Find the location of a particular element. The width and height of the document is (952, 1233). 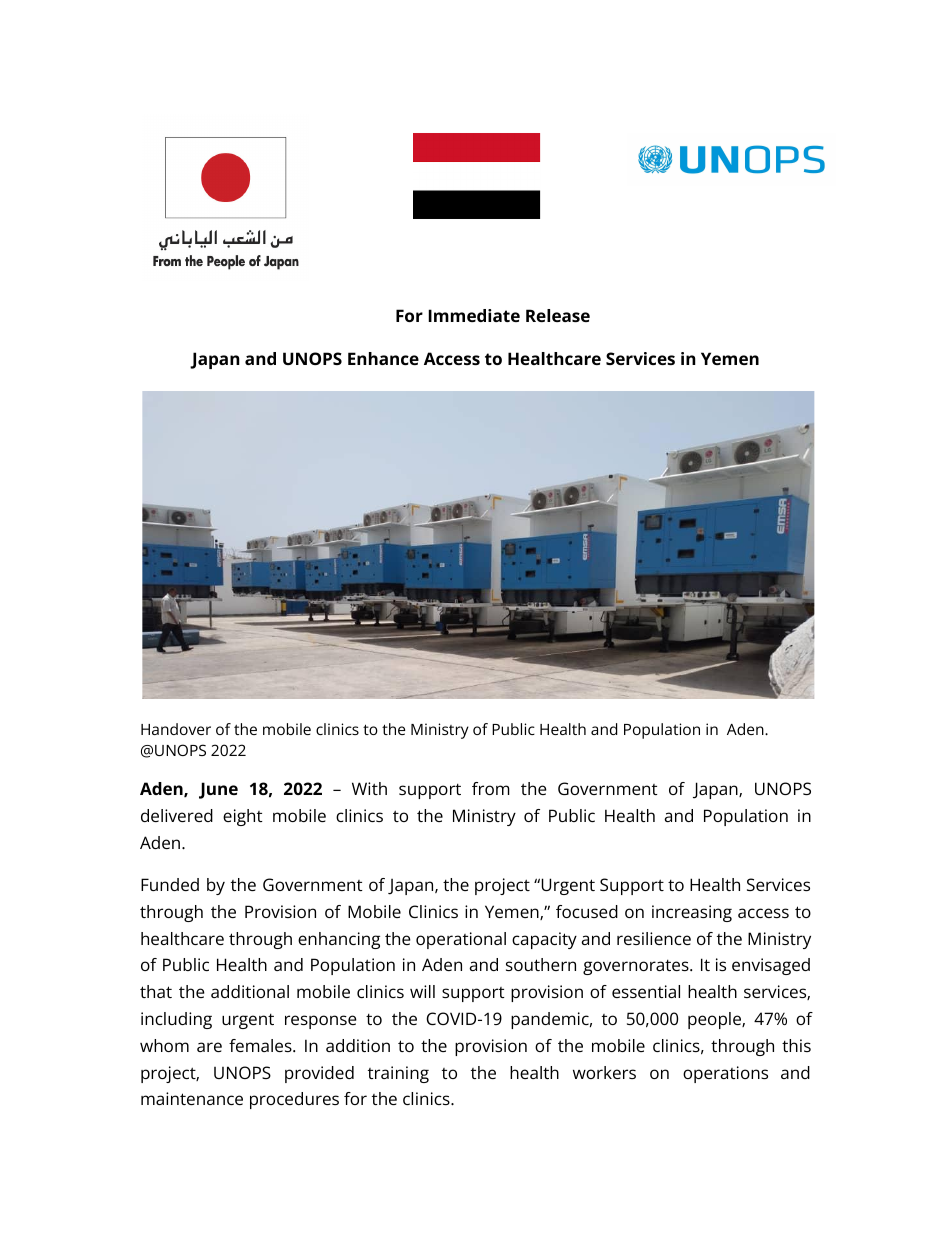

increasing is located at coordinates (692, 913).
